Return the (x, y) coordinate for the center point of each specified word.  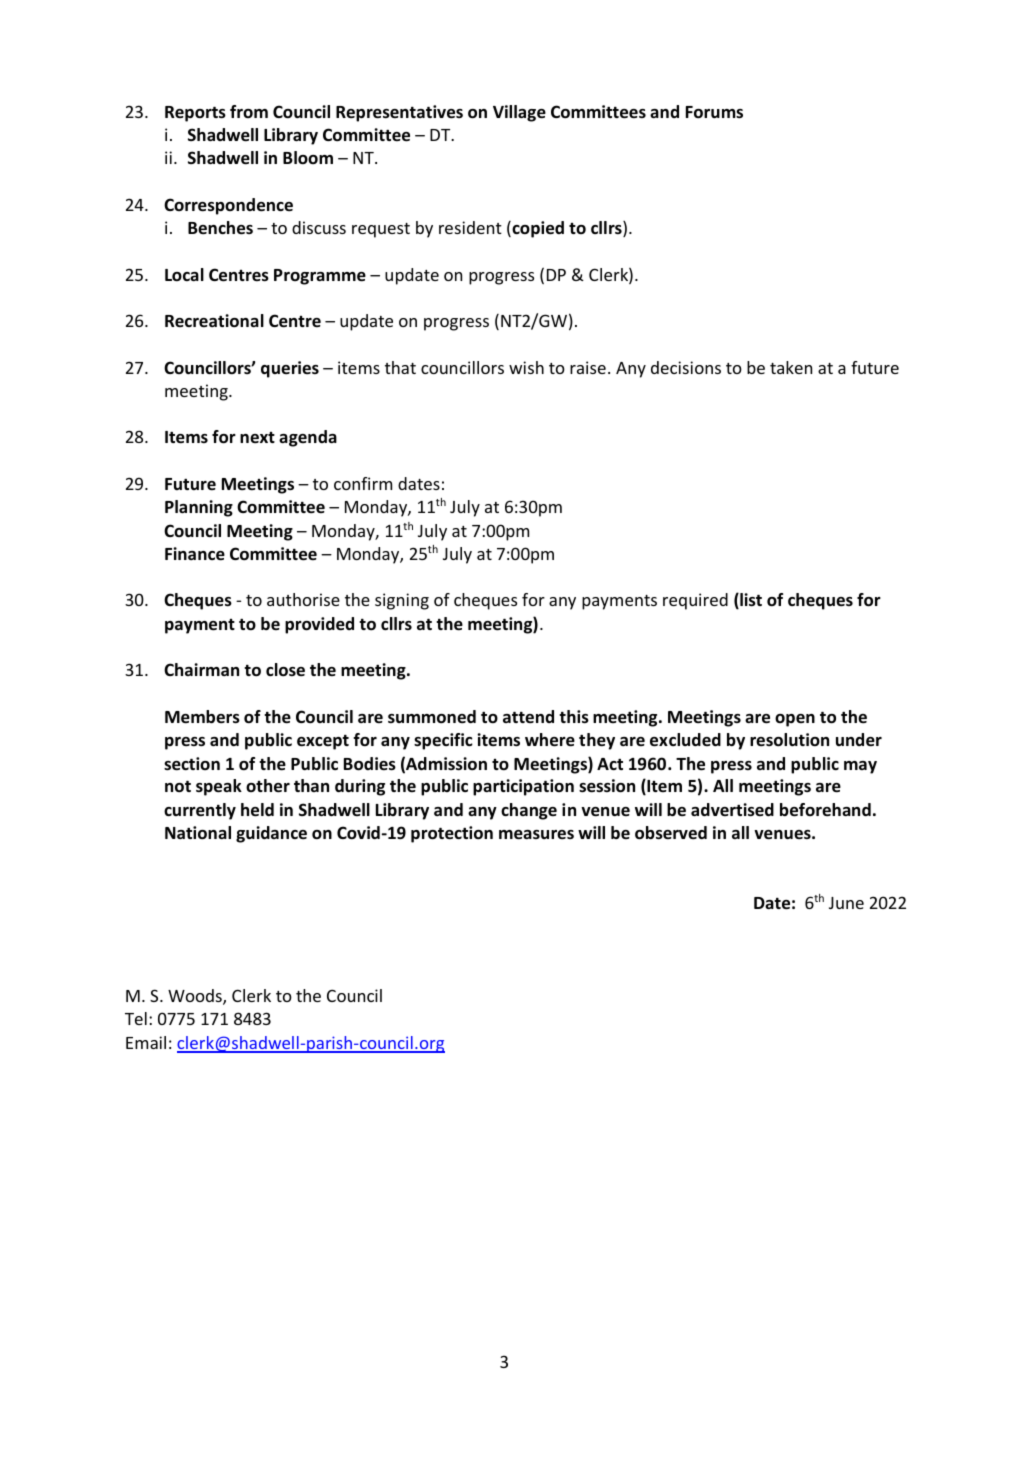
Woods (196, 997)
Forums (714, 112)
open (795, 720)
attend (528, 717)
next (257, 438)
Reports (195, 114)
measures (536, 835)
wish (526, 367)
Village (519, 113)
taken (791, 367)
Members (202, 717)
